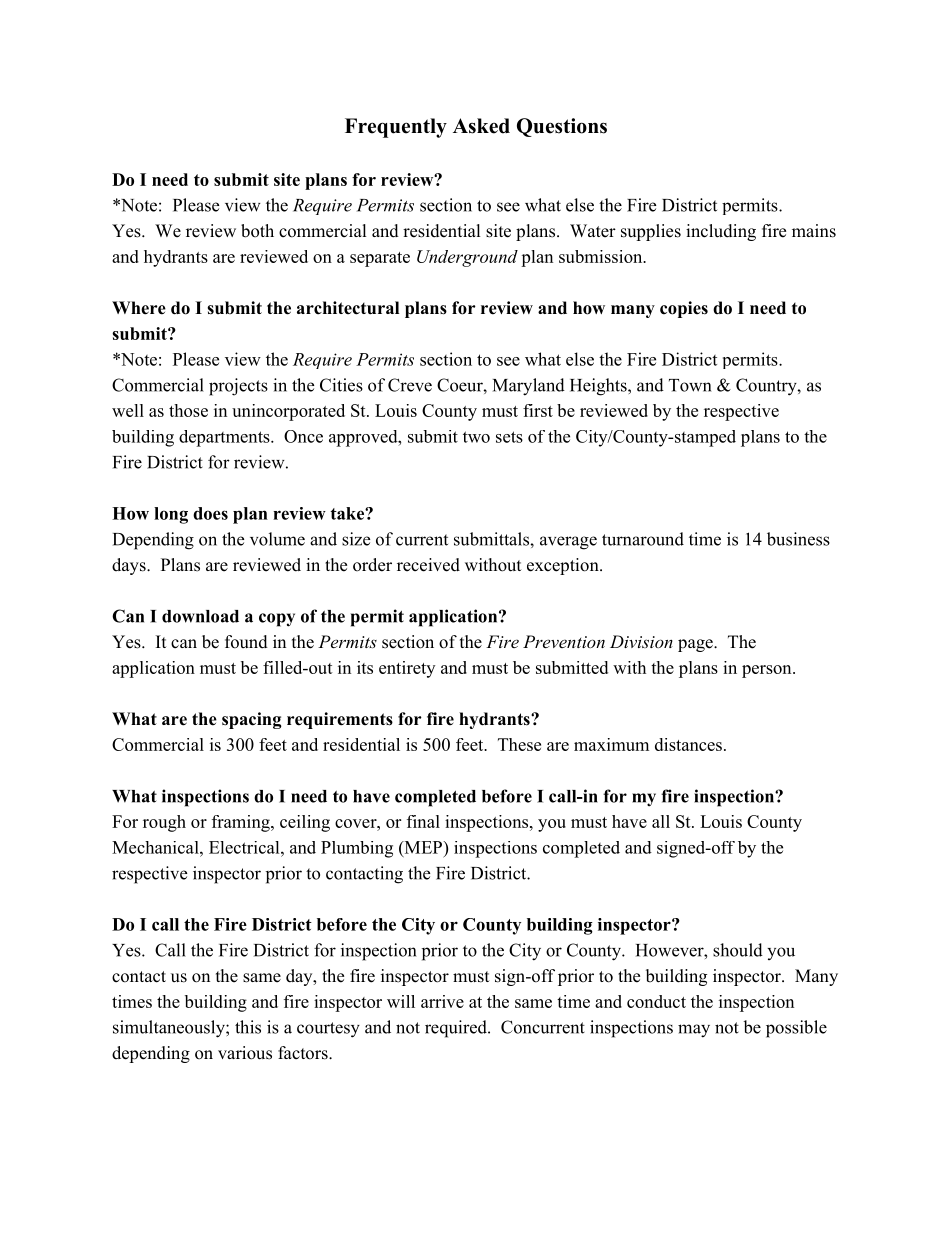 The image size is (952, 1233). What do you see at coordinates (481, 126) in the screenshot?
I see `Asked` at bounding box center [481, 126].
